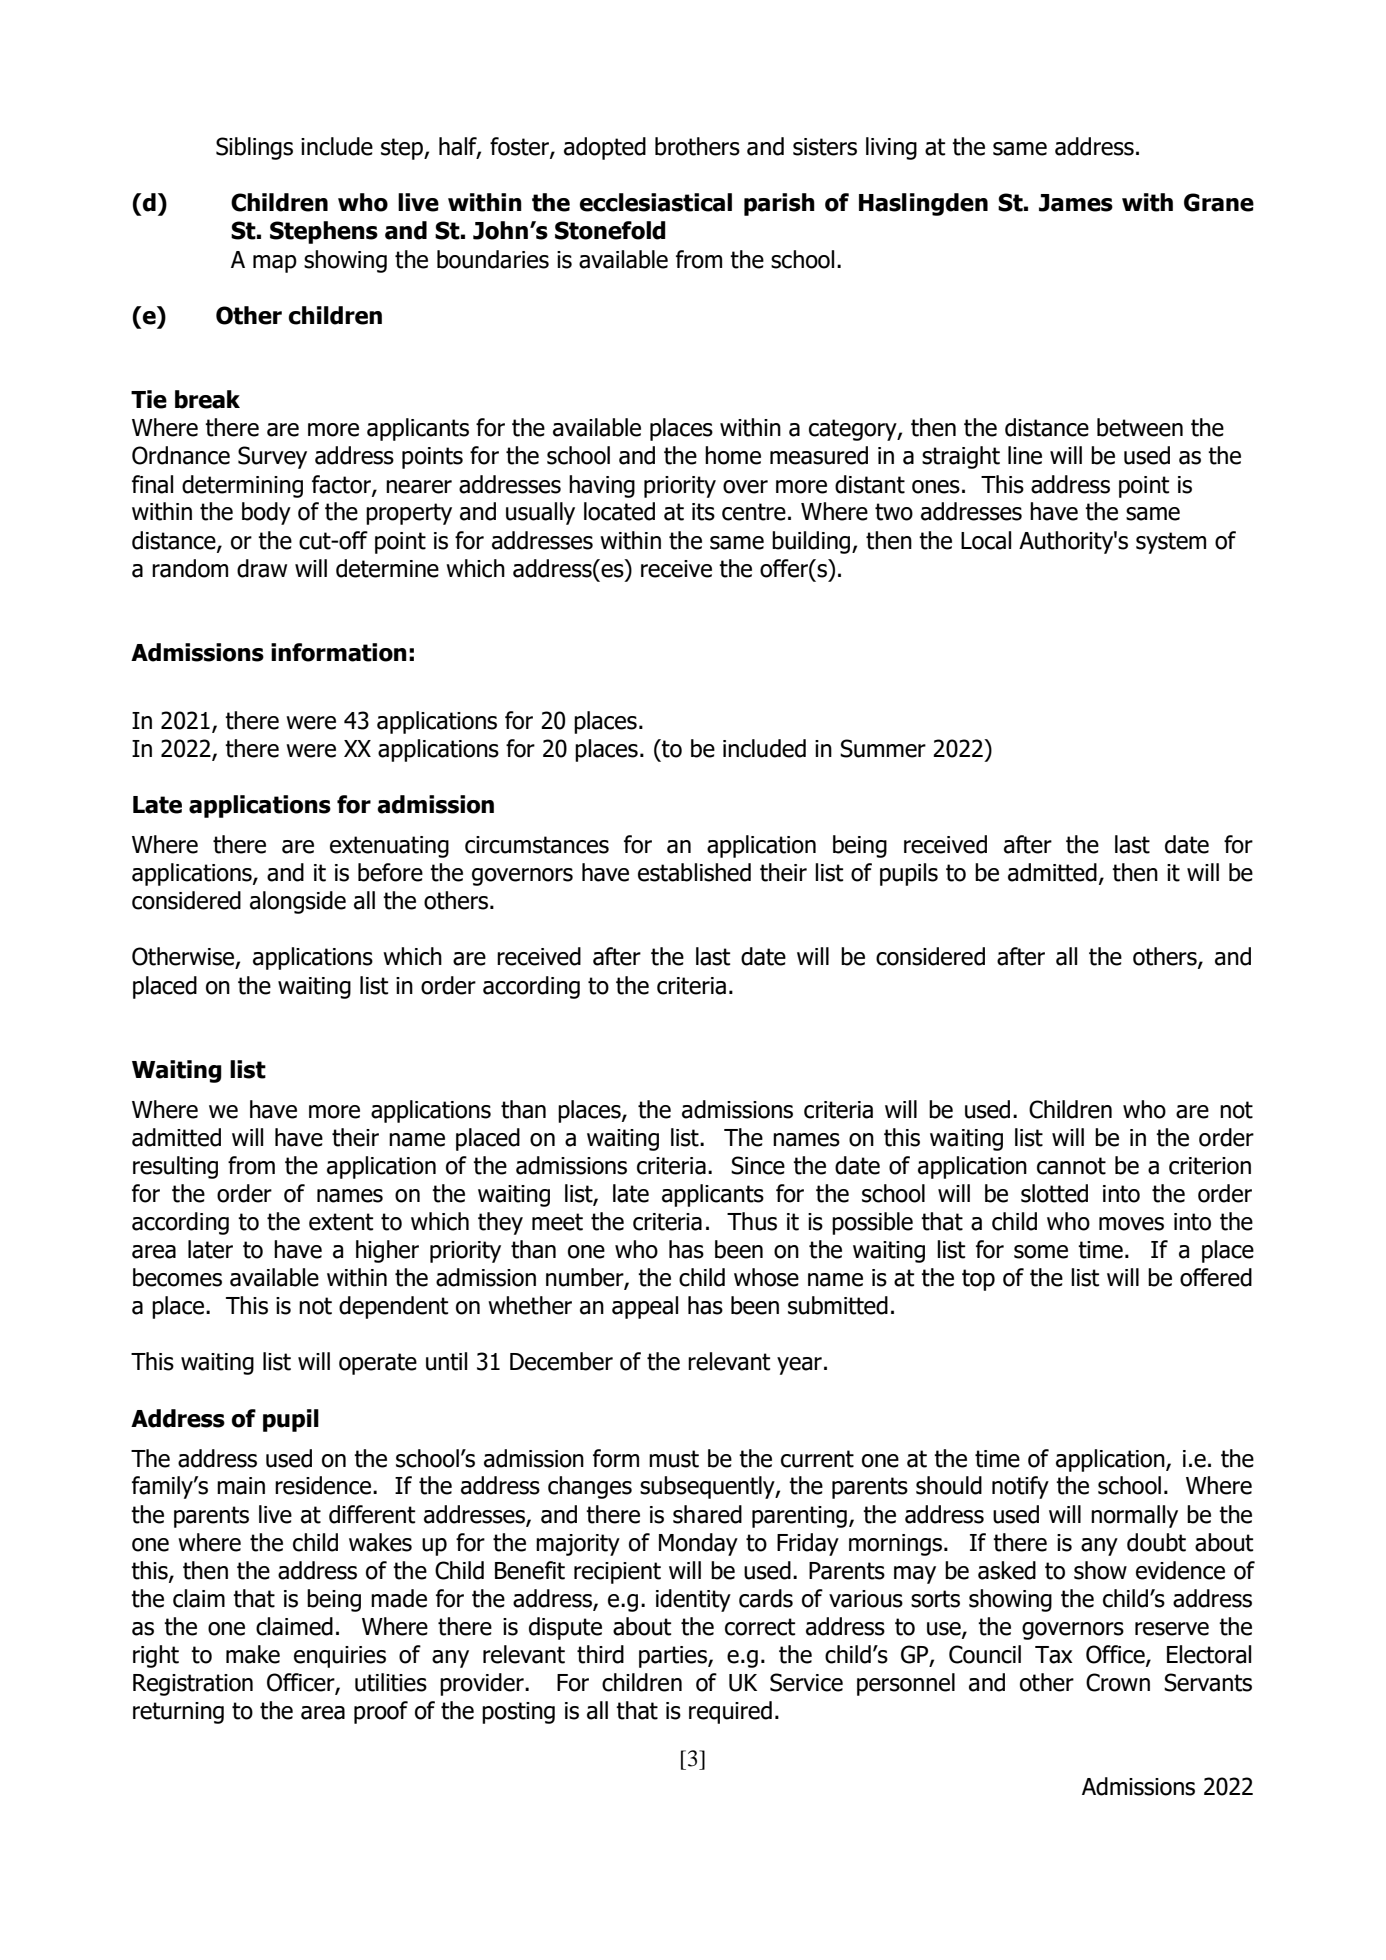 The height and width of the image is (1960, 1386). I want to click on Siblings, so click(254, 148).
